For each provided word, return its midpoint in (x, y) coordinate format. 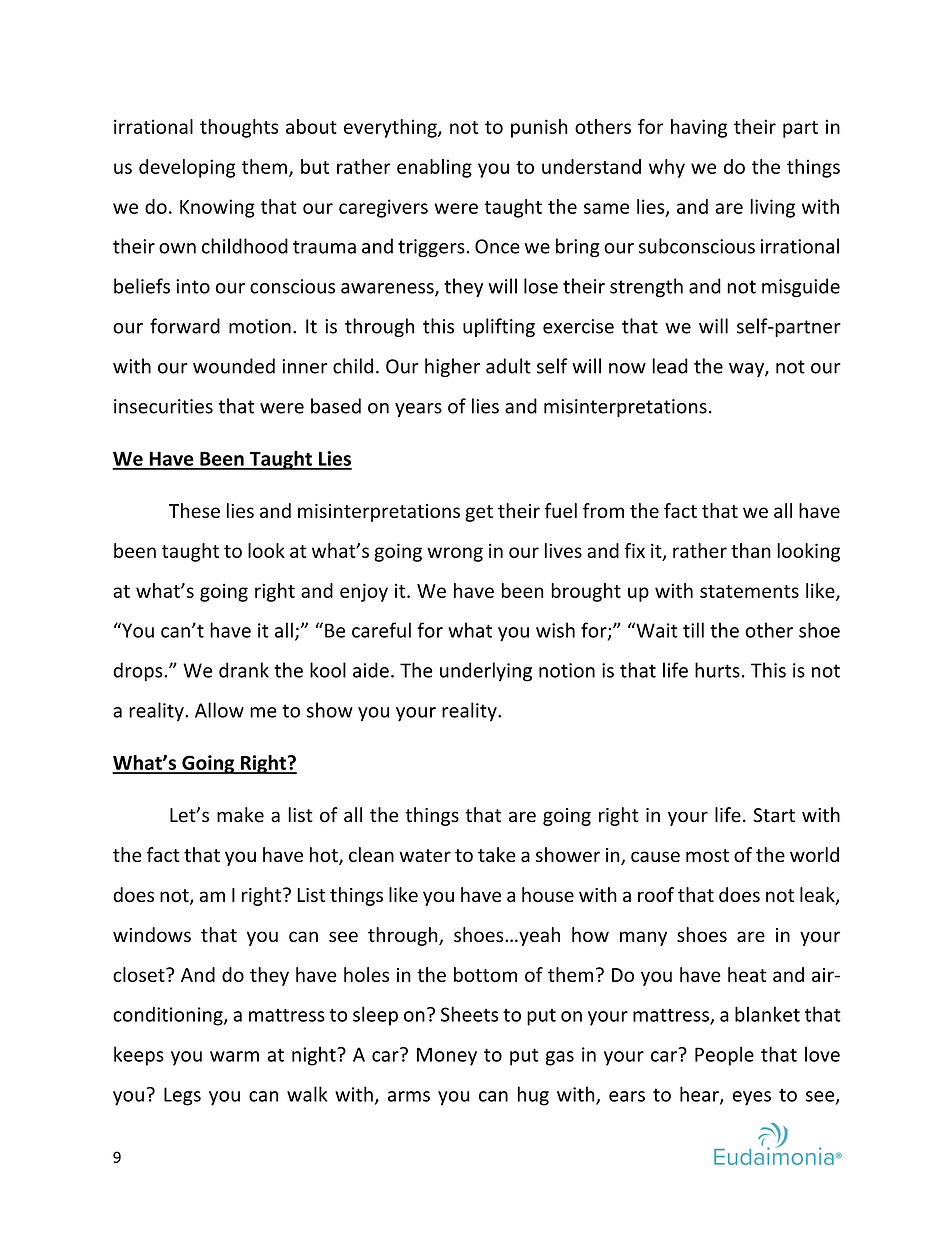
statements (749, 591)
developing (187, 168)
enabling (434, 168)
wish (555, 630)
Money (447, 1056)
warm (234, 1056)
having (699, 128)
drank (244, 670)
